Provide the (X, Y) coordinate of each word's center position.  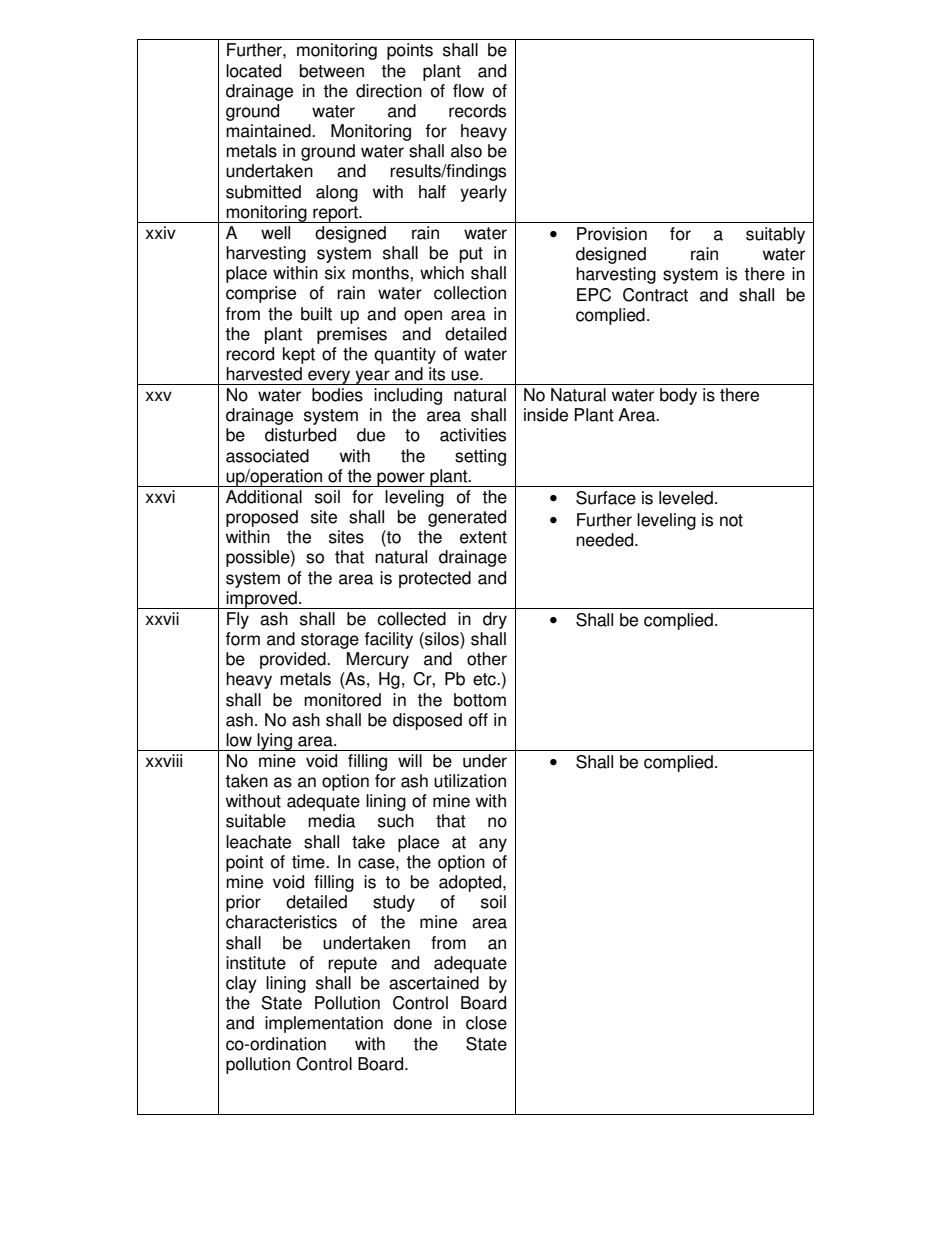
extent (483, 537)
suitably (775, 235)
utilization (470, 781)
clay (241, 984)
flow (468, 91)
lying (275, 742)
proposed (262, 518)
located (253, 71)
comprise (261, 294)
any (493, 845)
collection (470, 293)
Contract (655, 295)
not (731, 520)
